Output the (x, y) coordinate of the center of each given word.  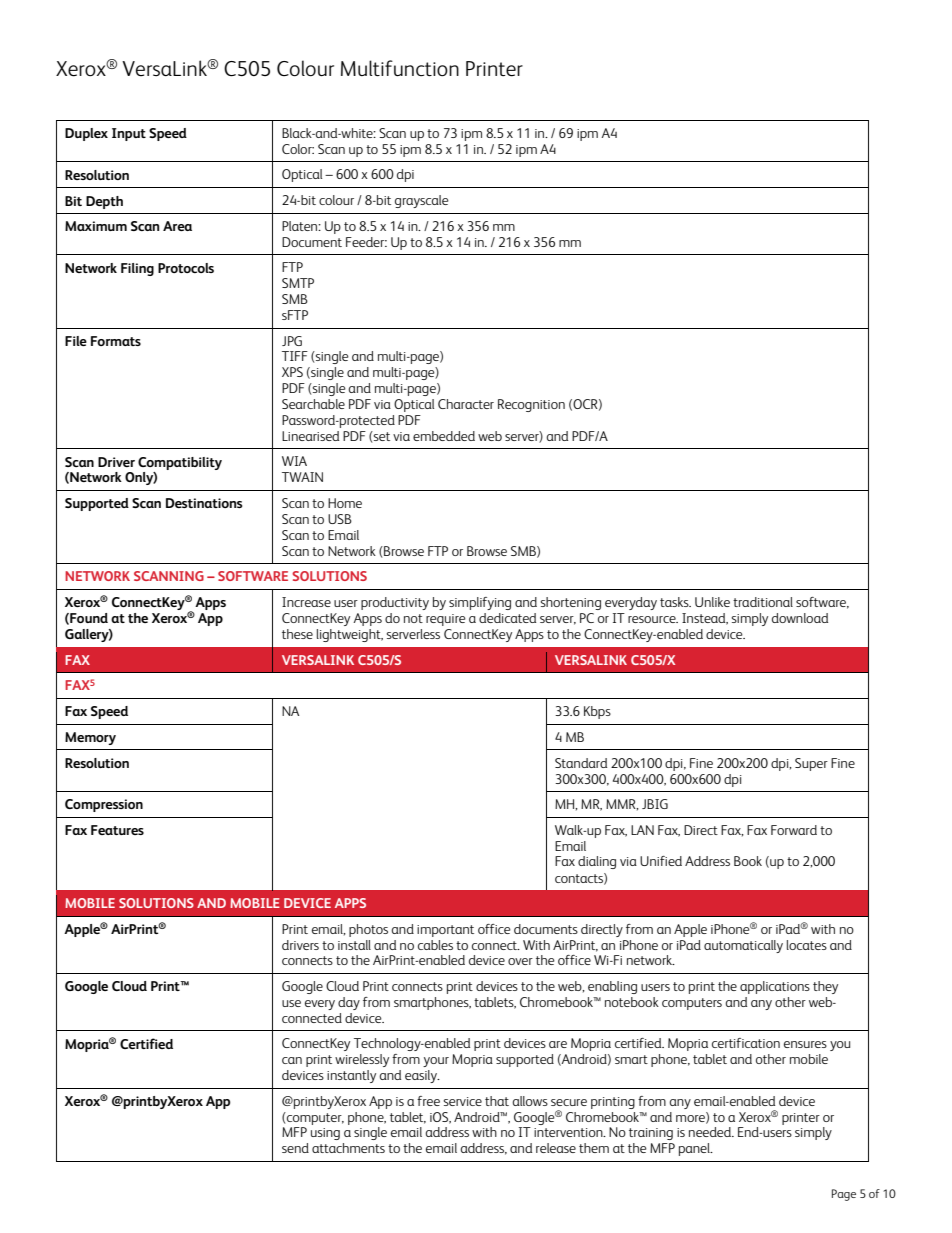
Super (811, 764)
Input (129, 134)
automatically (743, 946)
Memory (90, 738)
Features (117, 830)
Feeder (366, 242)
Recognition (531, 405)
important (445, 931)
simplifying (480, 603)
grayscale (422, 201)
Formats (116, 341)
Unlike (712, 602)
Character (466, 404)
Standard (581, 763)
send (295, 1148)
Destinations (204, 503)
